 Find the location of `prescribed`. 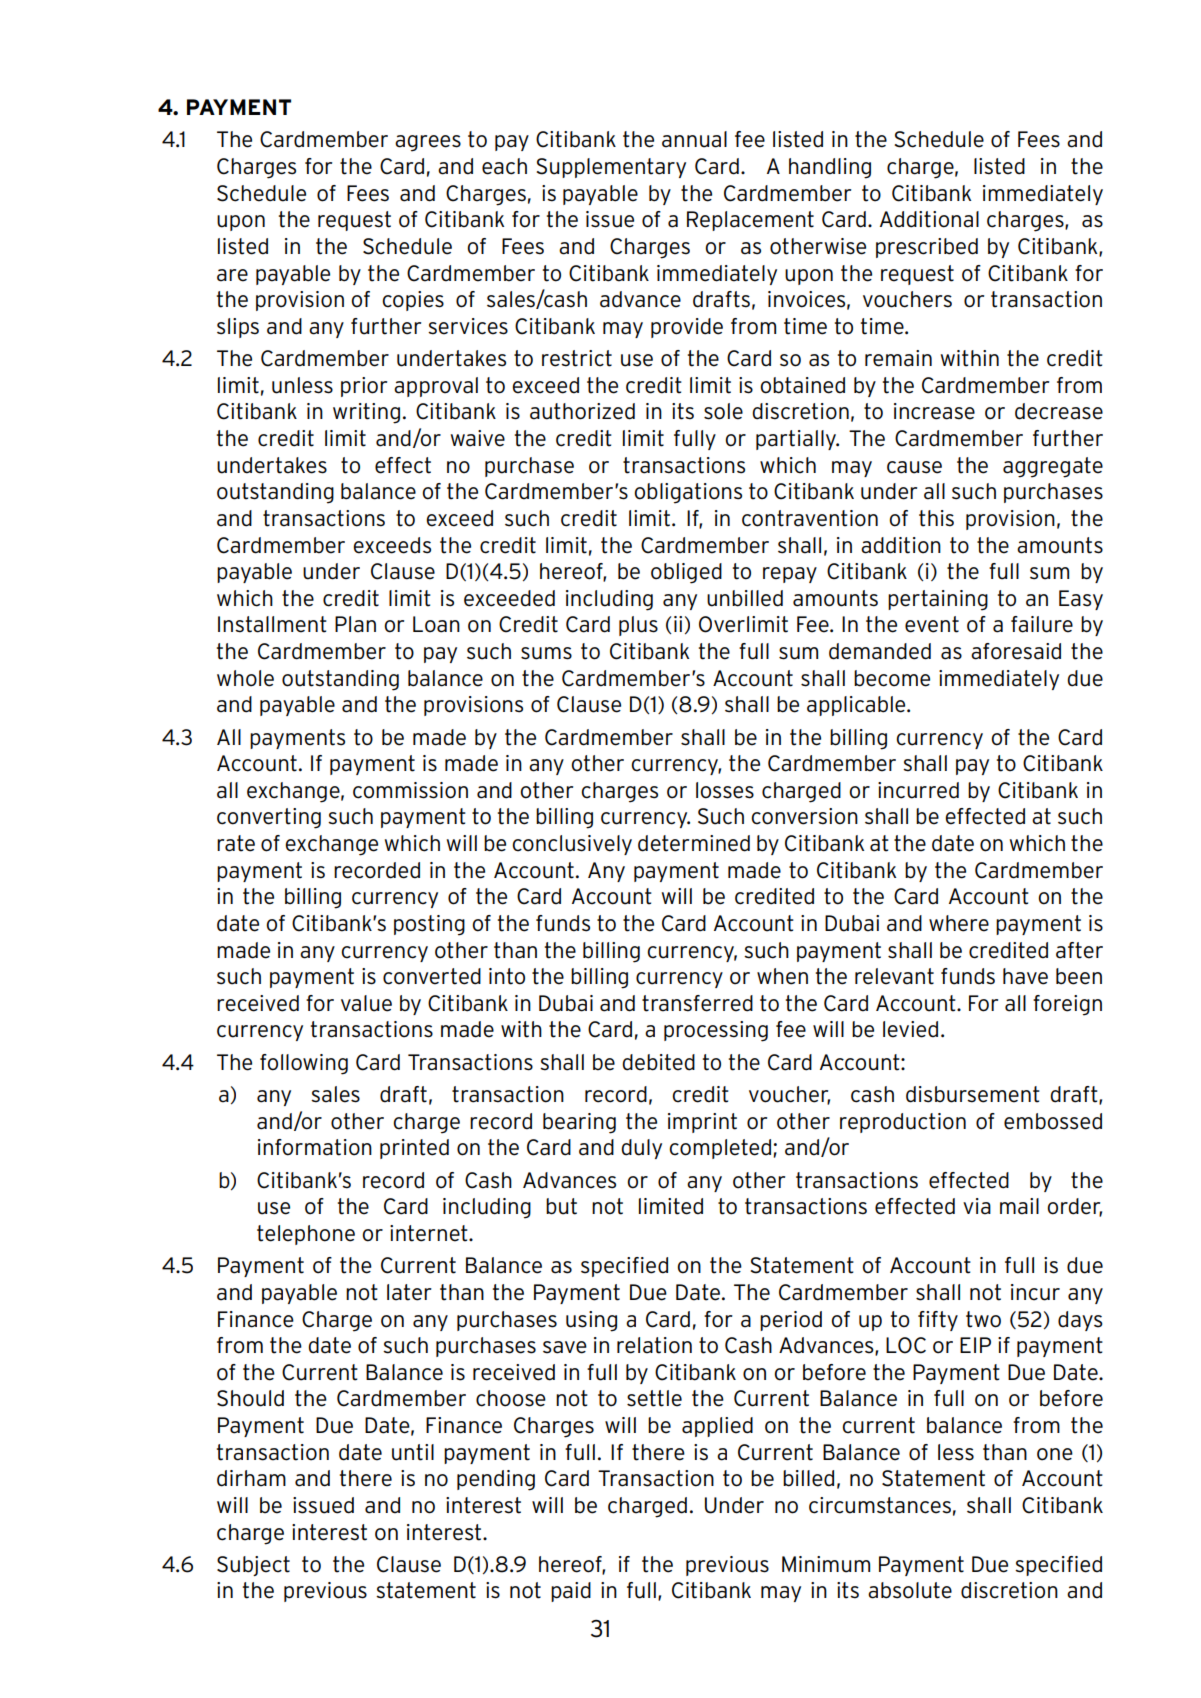

prescribed is located at coordinates (927, 248).
